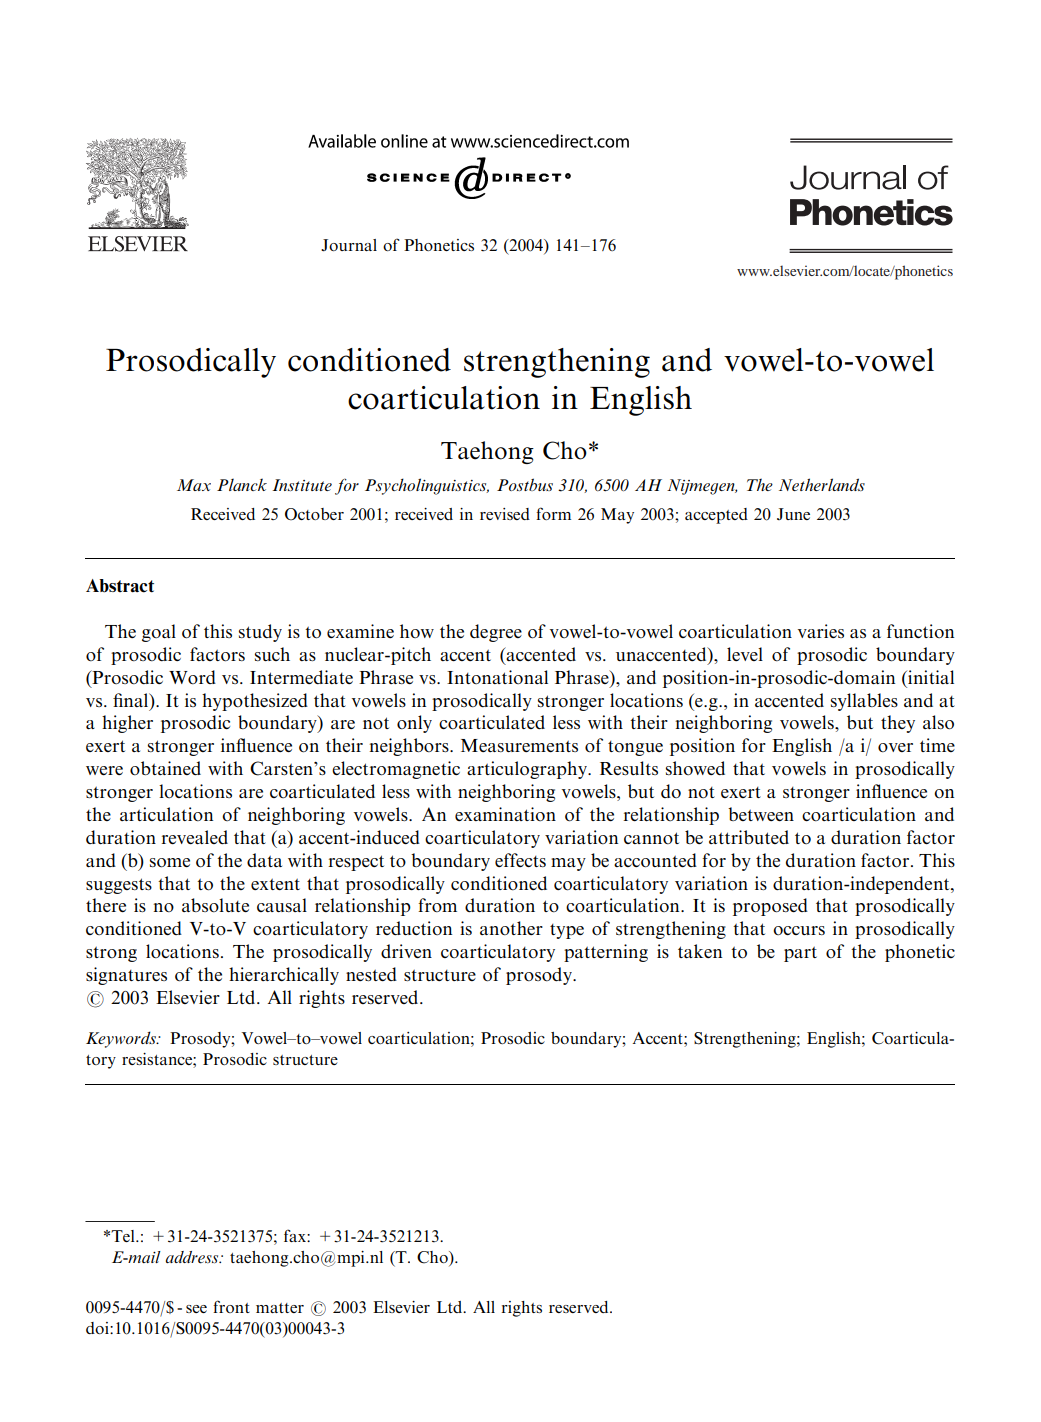  Describe the element at coordinates (159, 633) in the document. I see `goal` at that location.
